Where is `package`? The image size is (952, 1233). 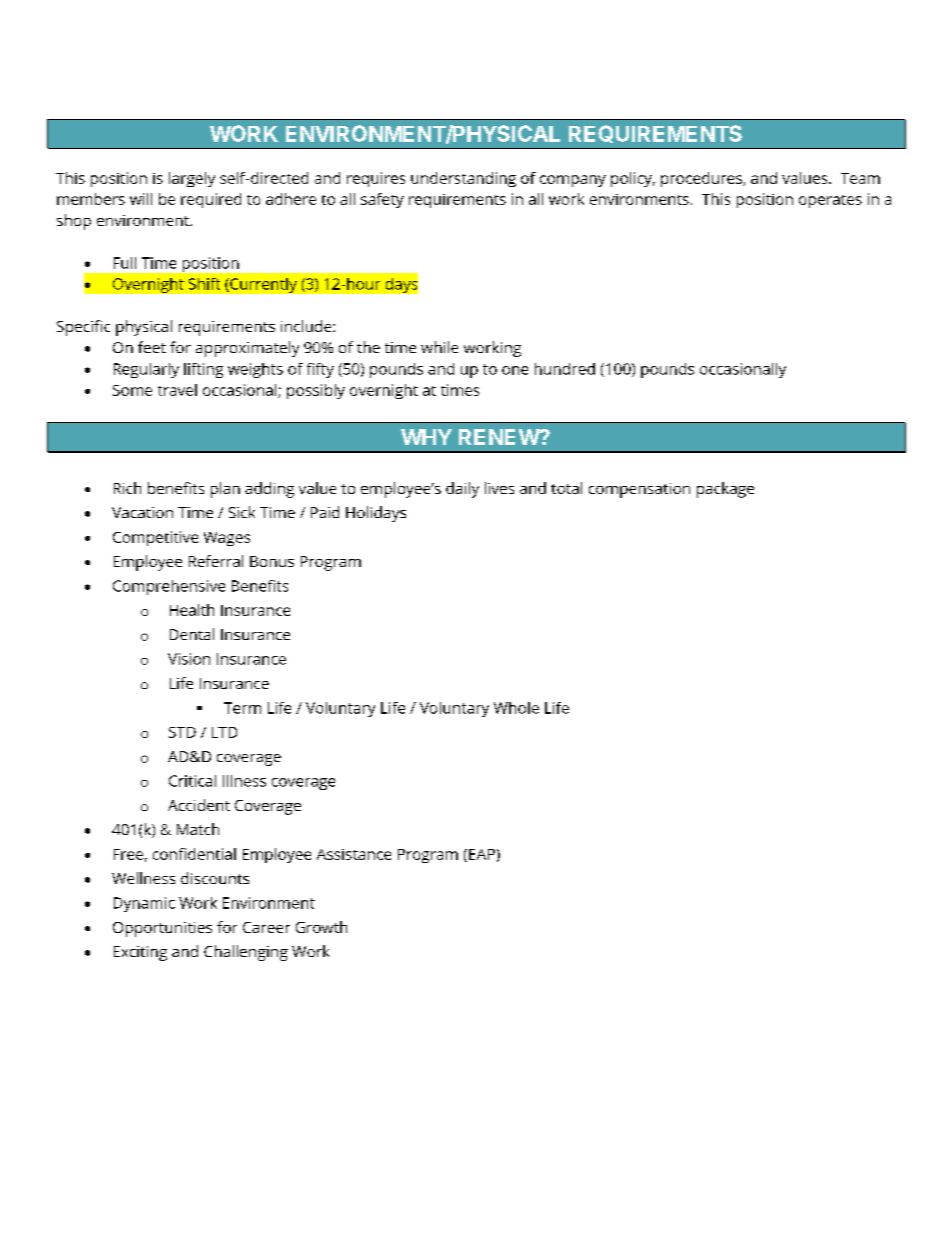 package is located at coordinates (725, 490).
